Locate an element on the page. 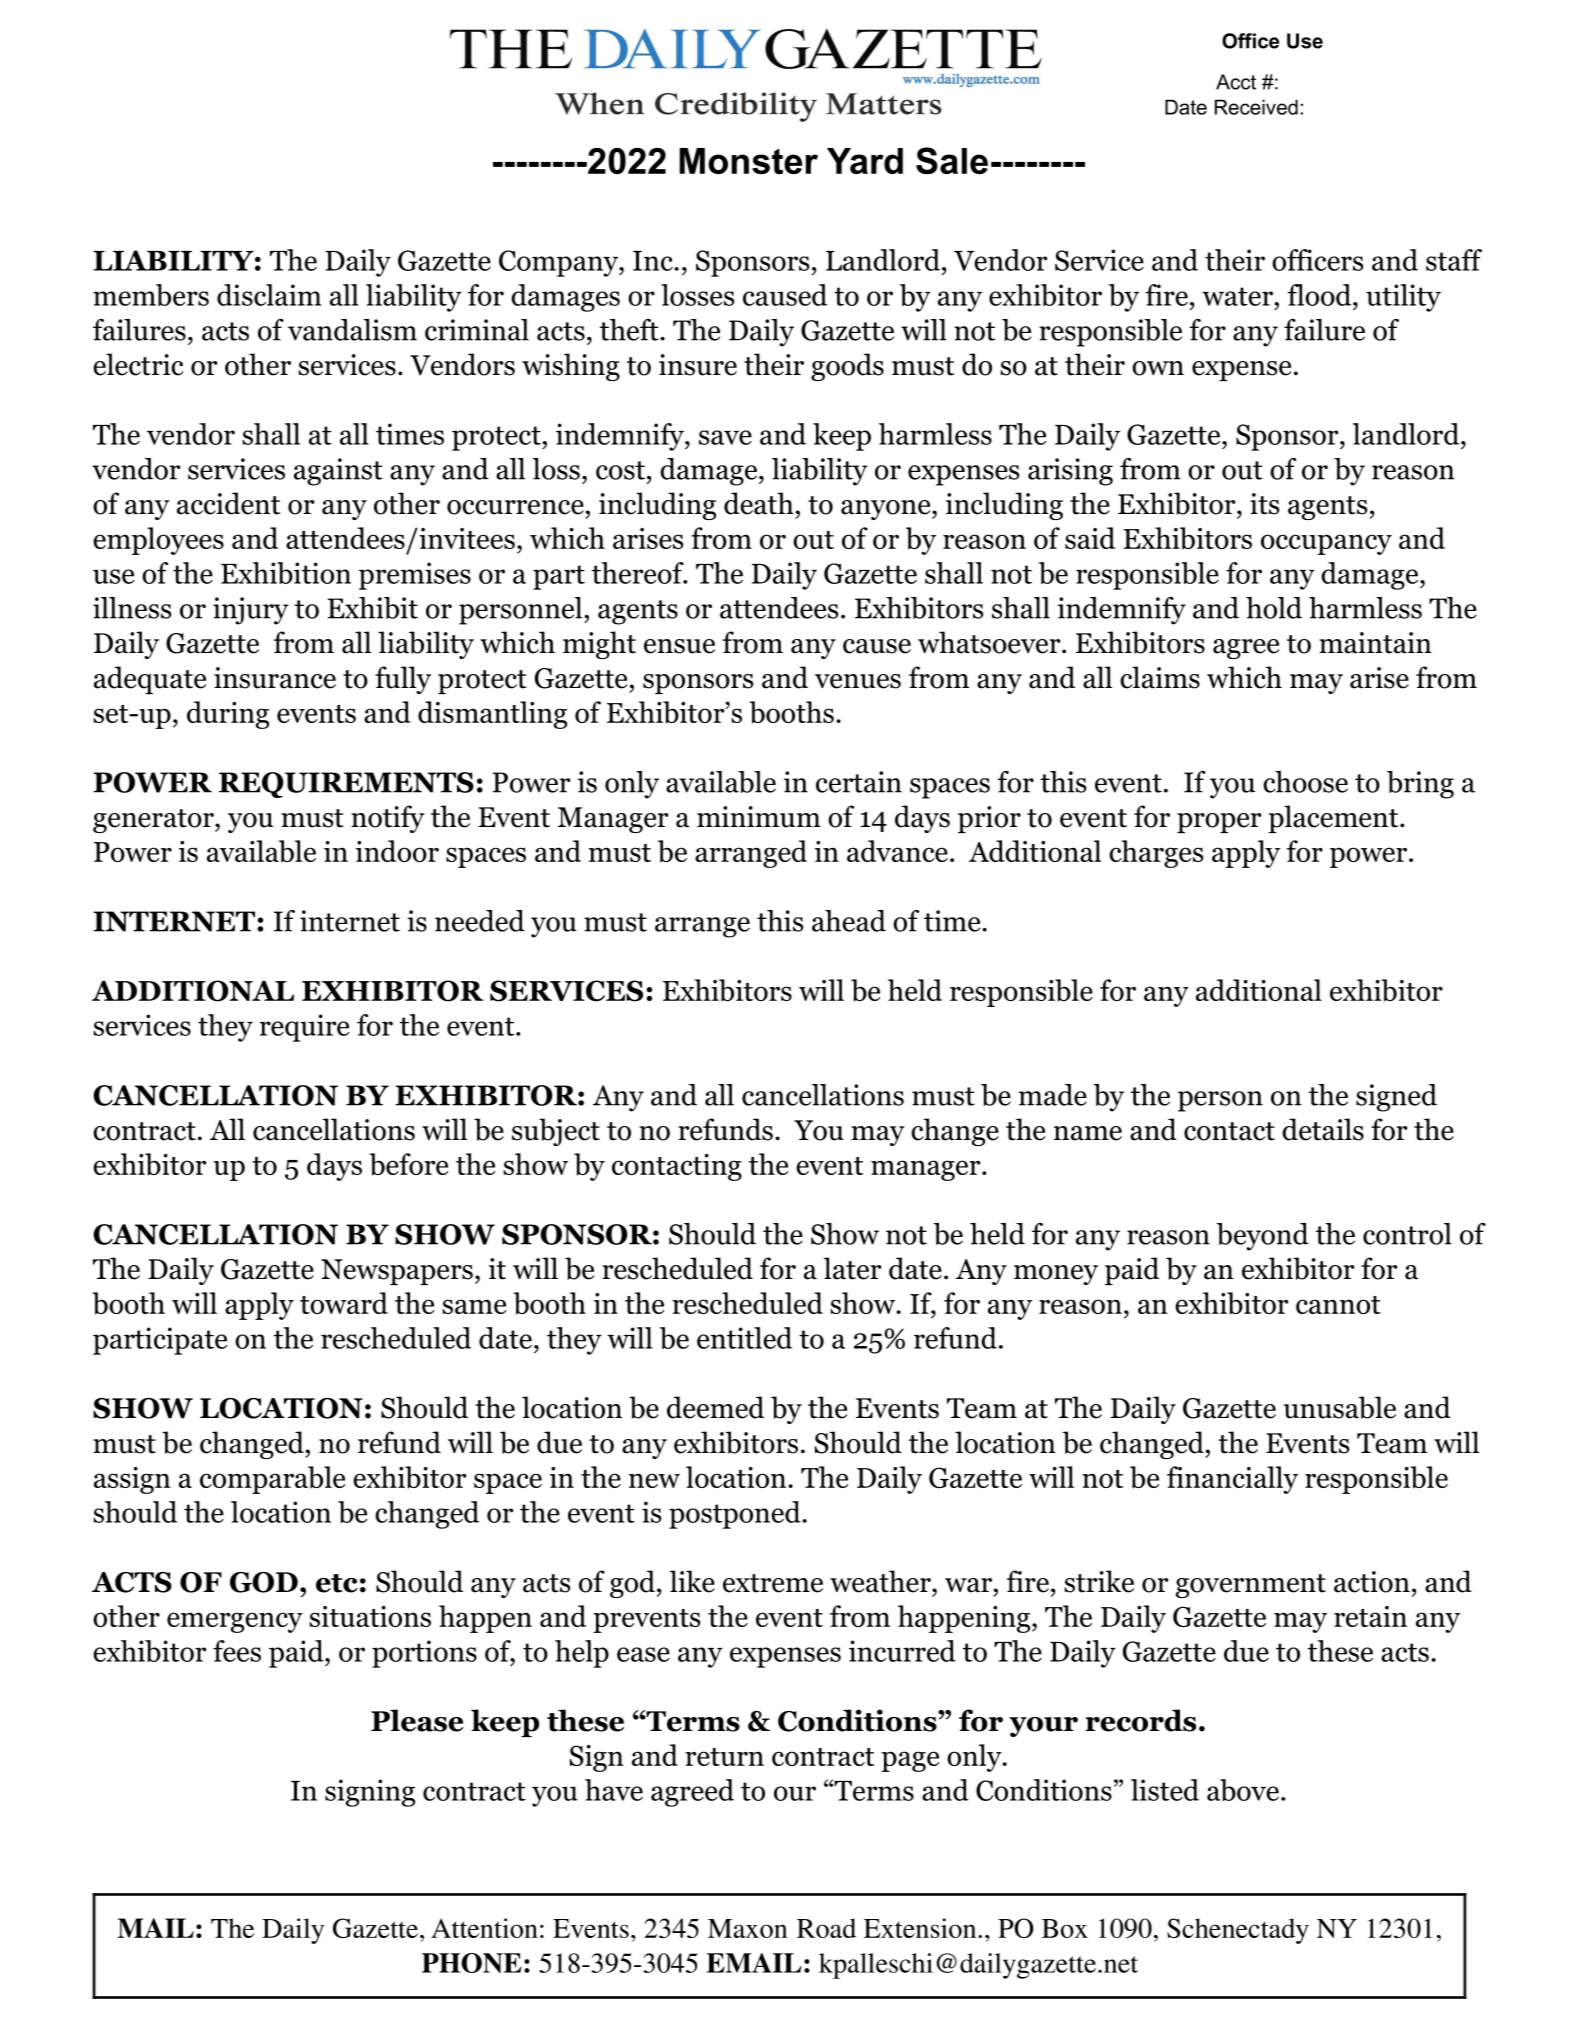 The height and width of the image is (2040, 1577). Road is located at coordinates (826, 1928).
